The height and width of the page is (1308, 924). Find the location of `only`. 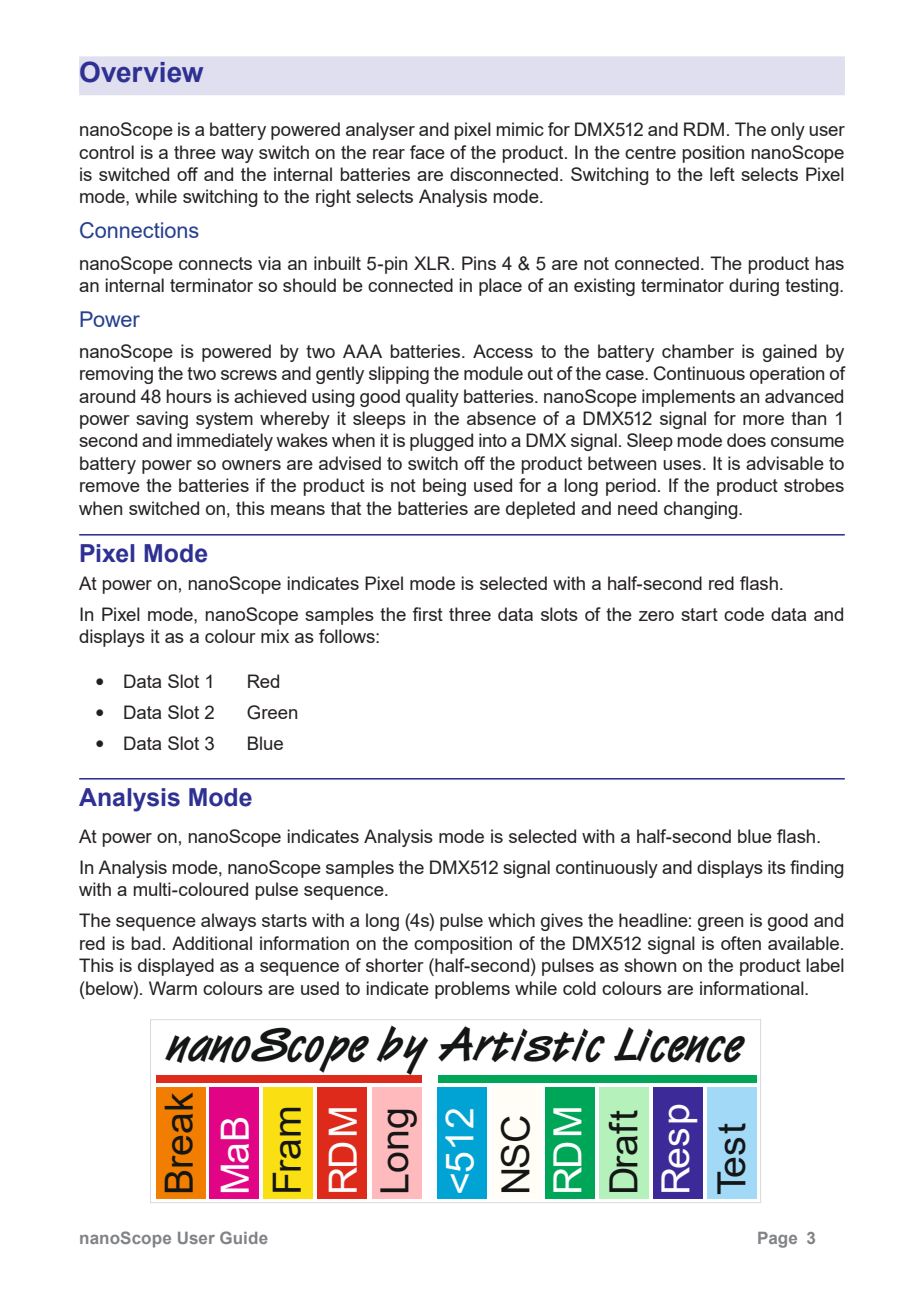

only is located at coordinates (788, 131).
